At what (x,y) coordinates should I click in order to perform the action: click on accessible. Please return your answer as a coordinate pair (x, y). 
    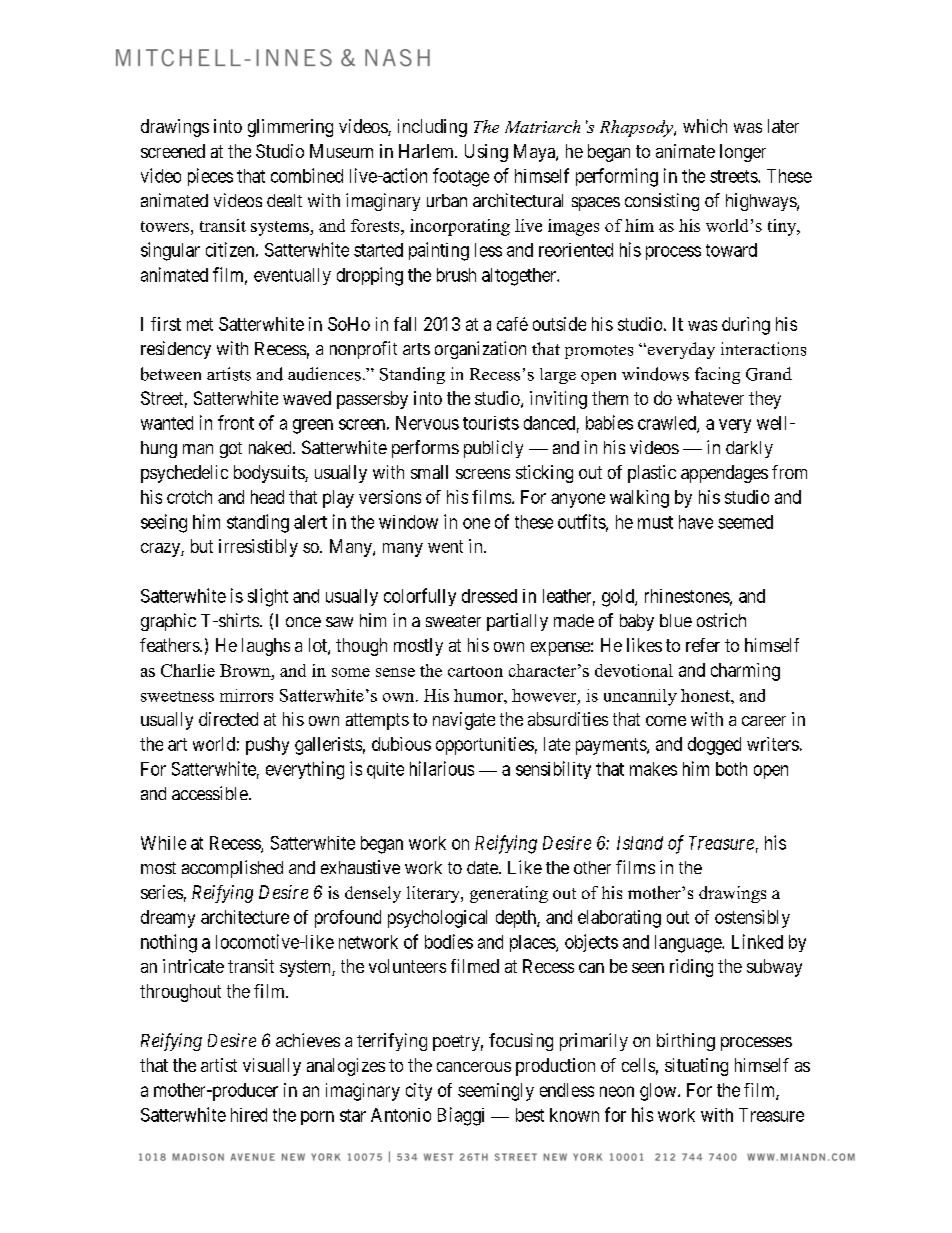
    Looking at the image, I should click on (210, 793).
